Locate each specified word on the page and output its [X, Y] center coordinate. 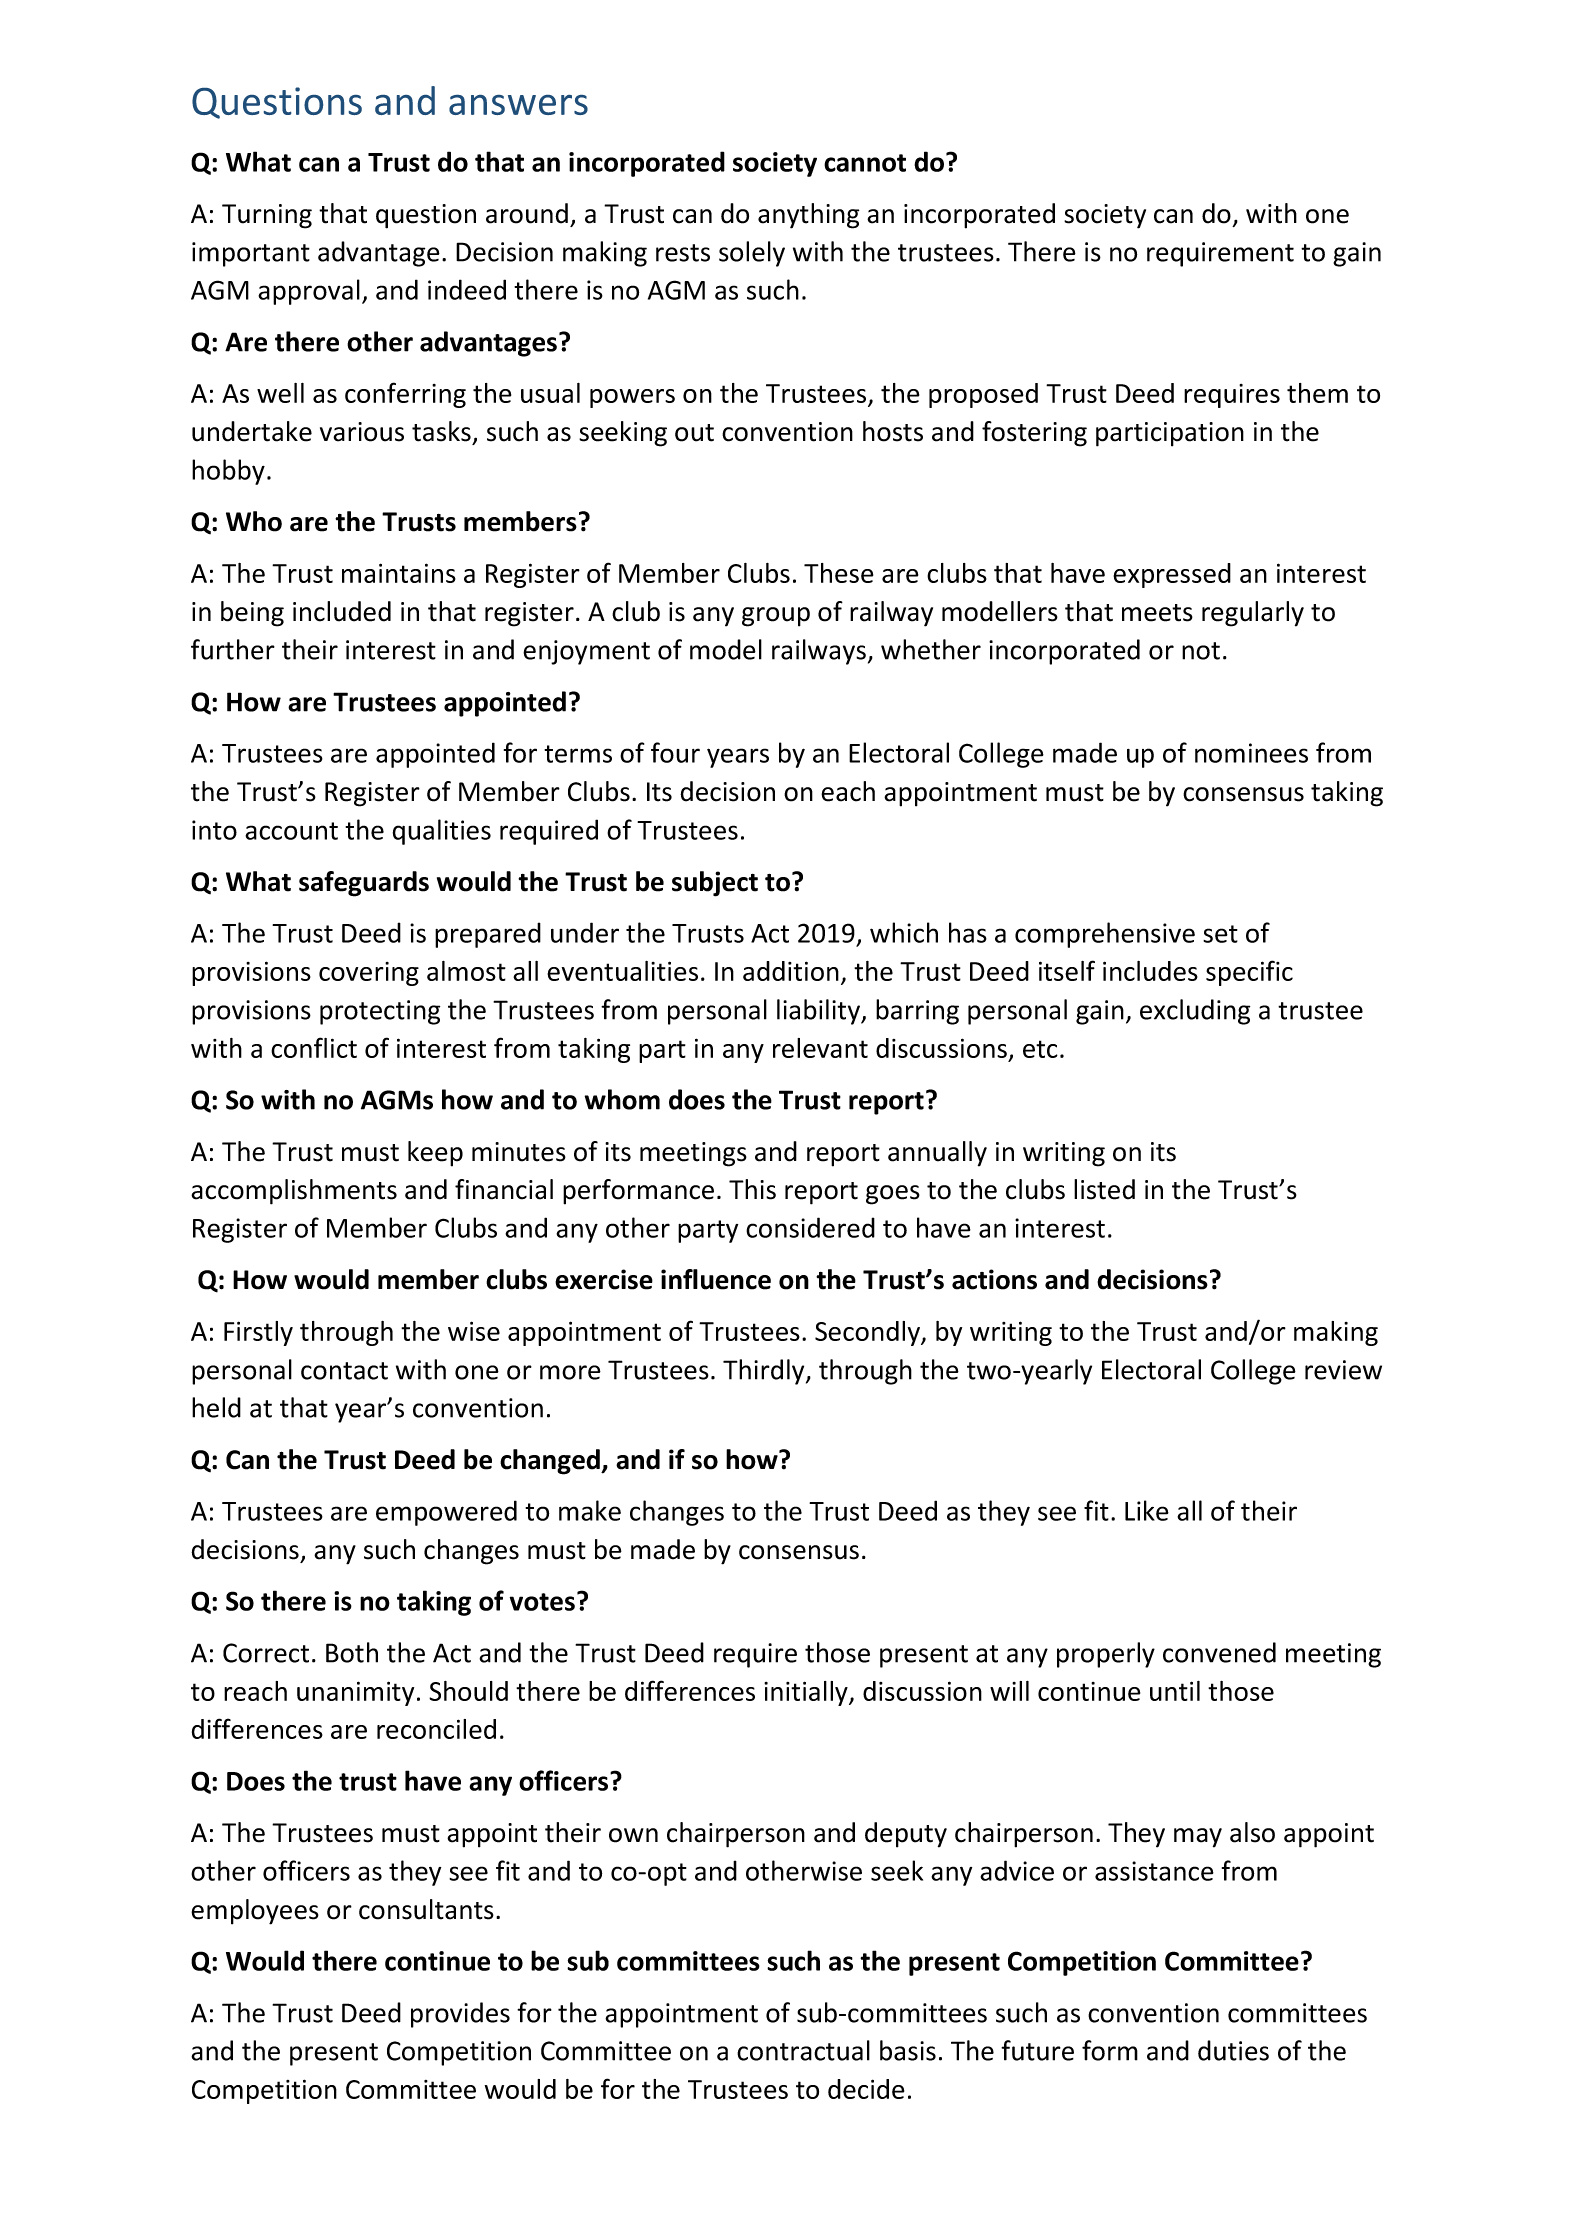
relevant [820, 1048]
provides [460, 2015]
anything [808, 216]
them [1317, 393]
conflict [314, 1047]
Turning [267, 216]
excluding [1195, 1012]
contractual [803, 2050]
